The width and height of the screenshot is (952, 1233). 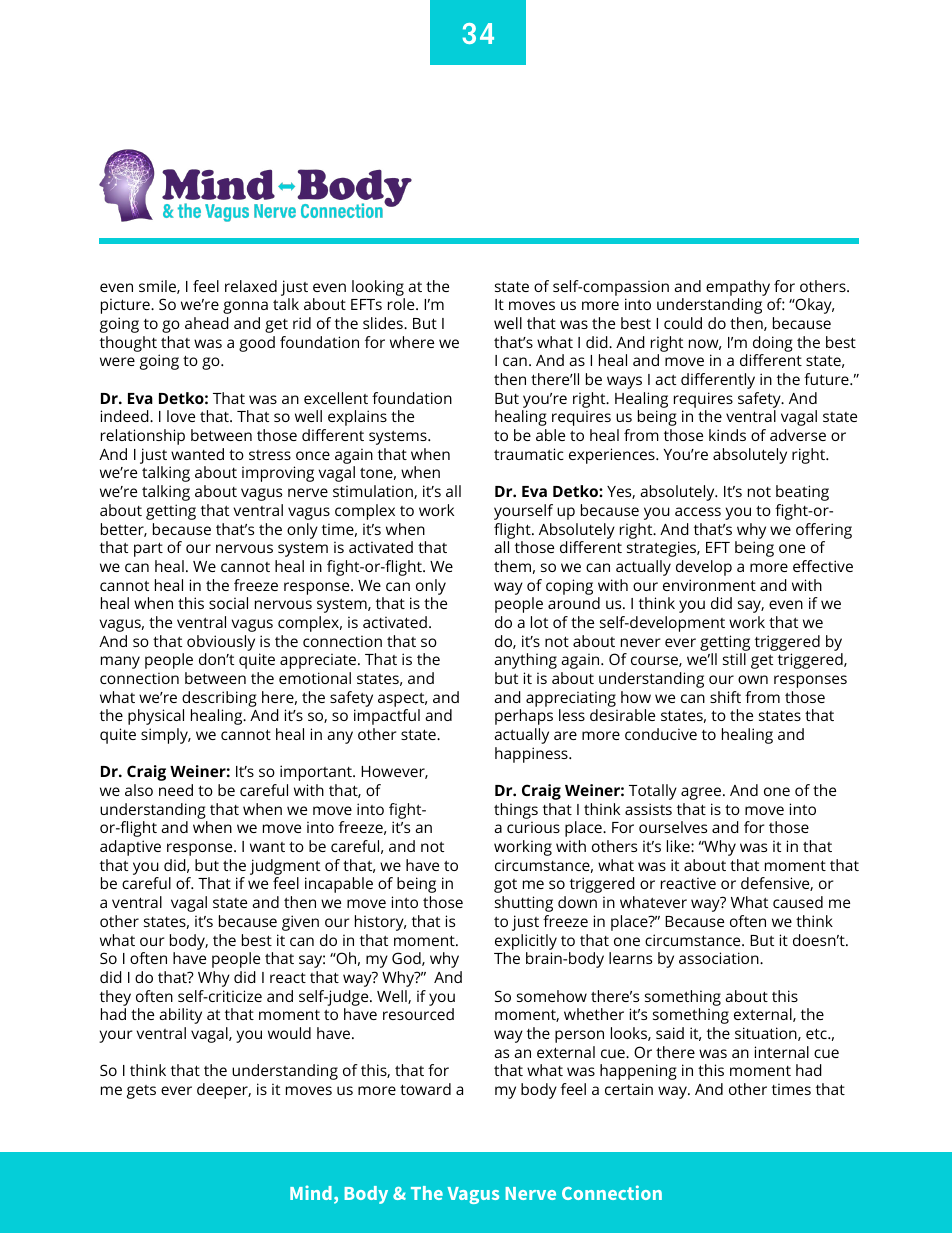 What do you see at coordinates (738, 288) in the screenshot?
I see `empathy` at bounding box center [738, 288].
